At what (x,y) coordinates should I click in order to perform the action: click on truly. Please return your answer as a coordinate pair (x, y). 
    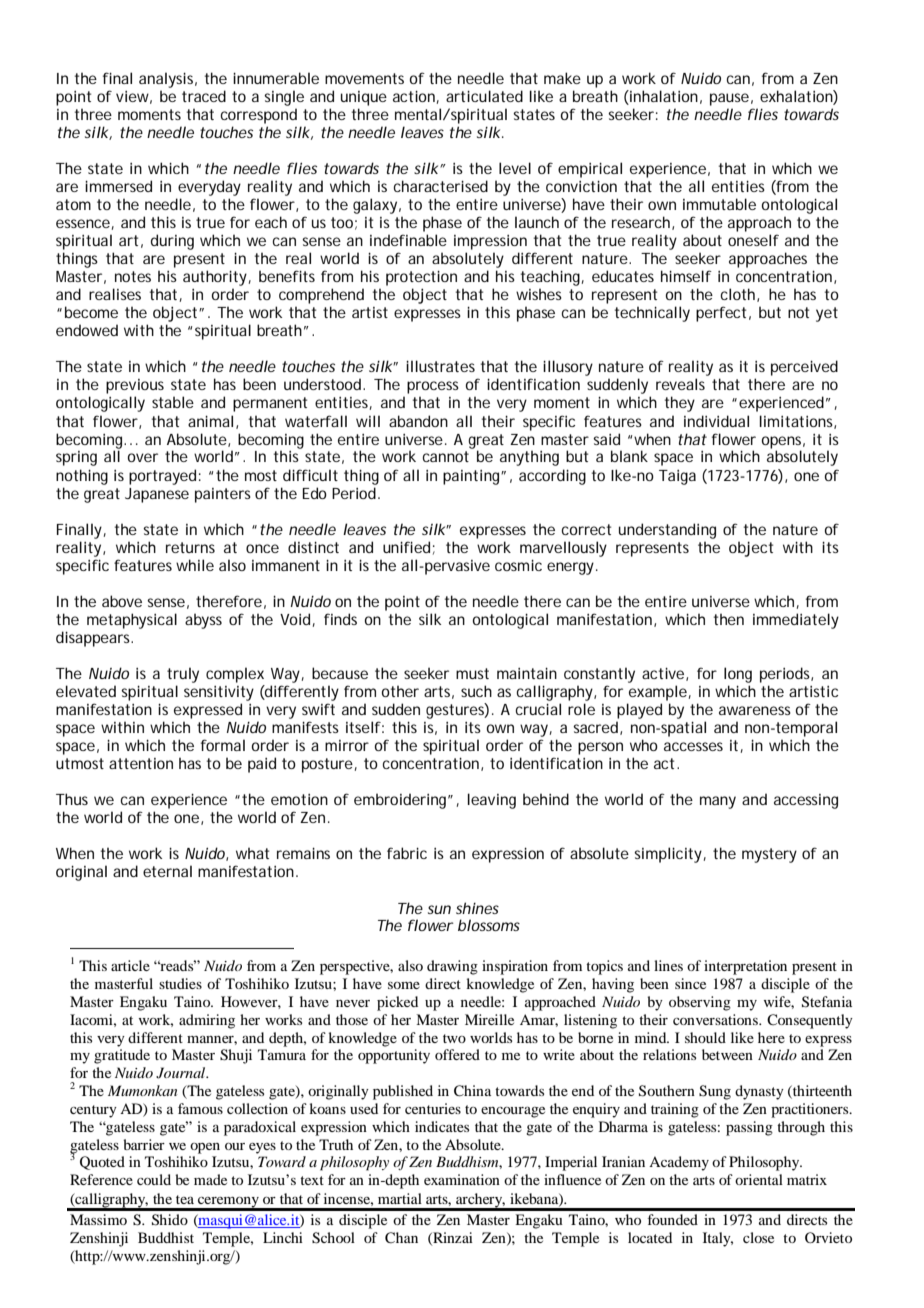
    Looking at the image, I should click on (183, 675).
